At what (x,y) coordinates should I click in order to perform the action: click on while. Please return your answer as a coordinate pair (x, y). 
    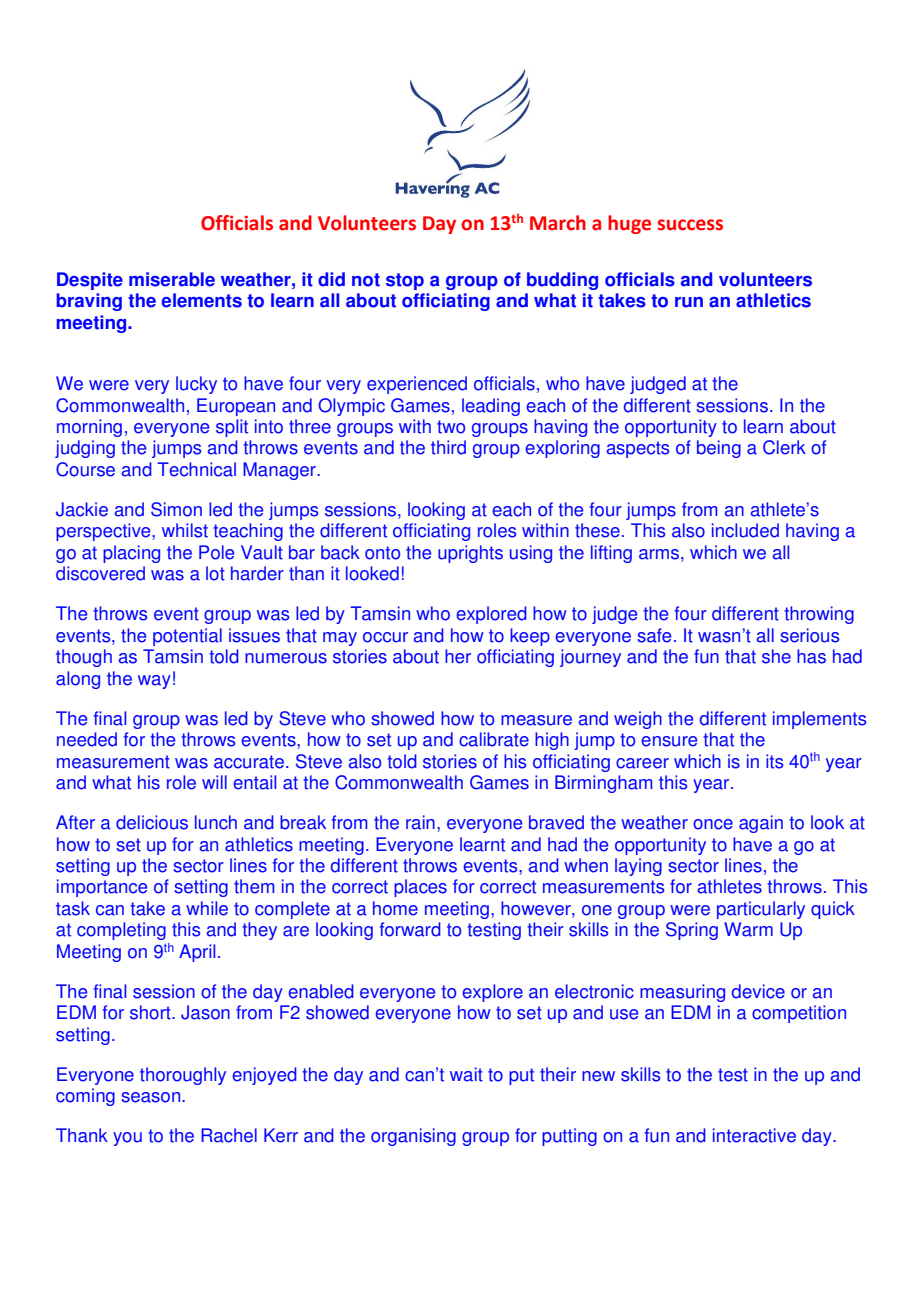
    Looking at the image, I should click on (207, 908).
